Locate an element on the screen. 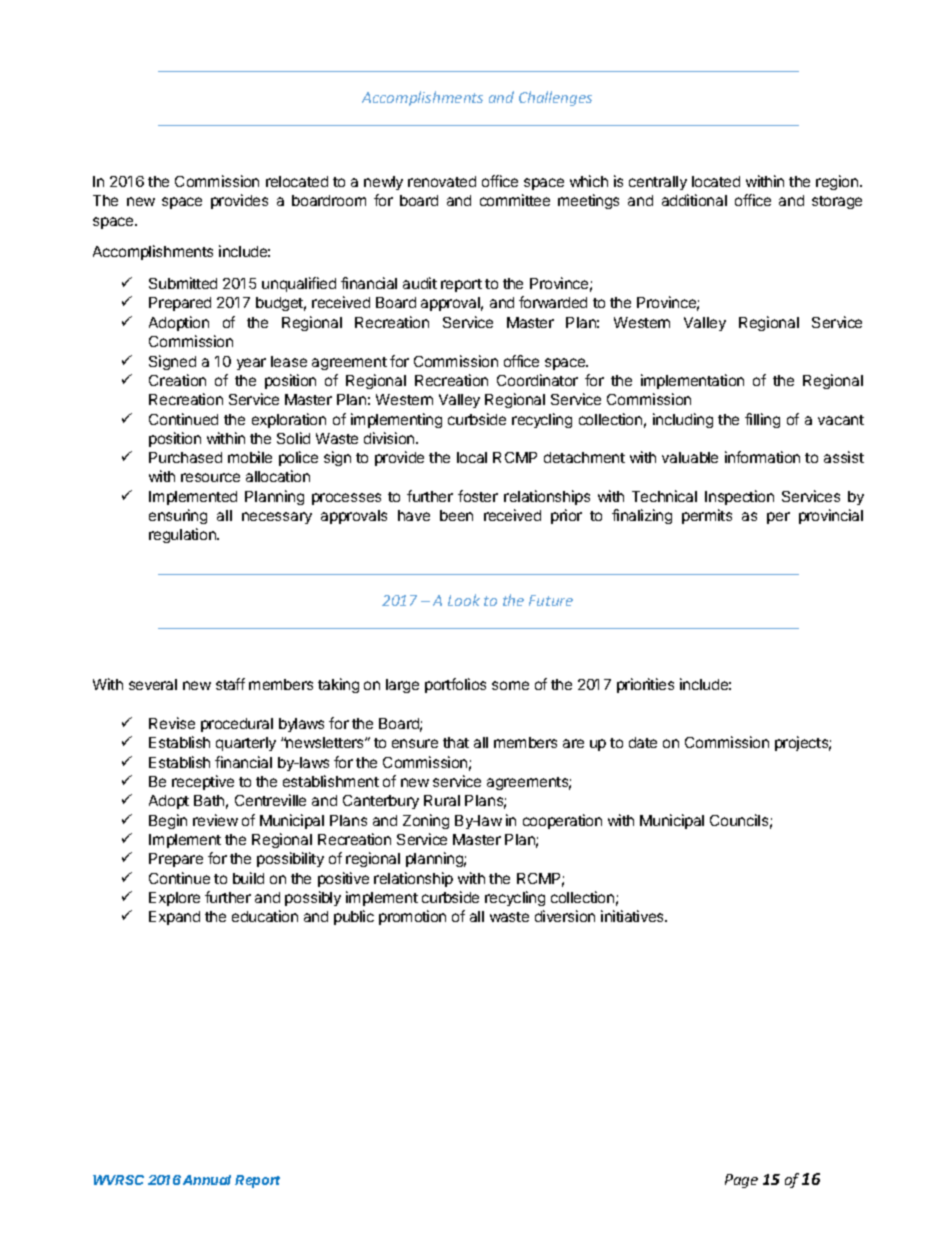 Image resolution: width=952 pixels, height=1233 pixels. Challenges is located at coordinates (555, 98).
